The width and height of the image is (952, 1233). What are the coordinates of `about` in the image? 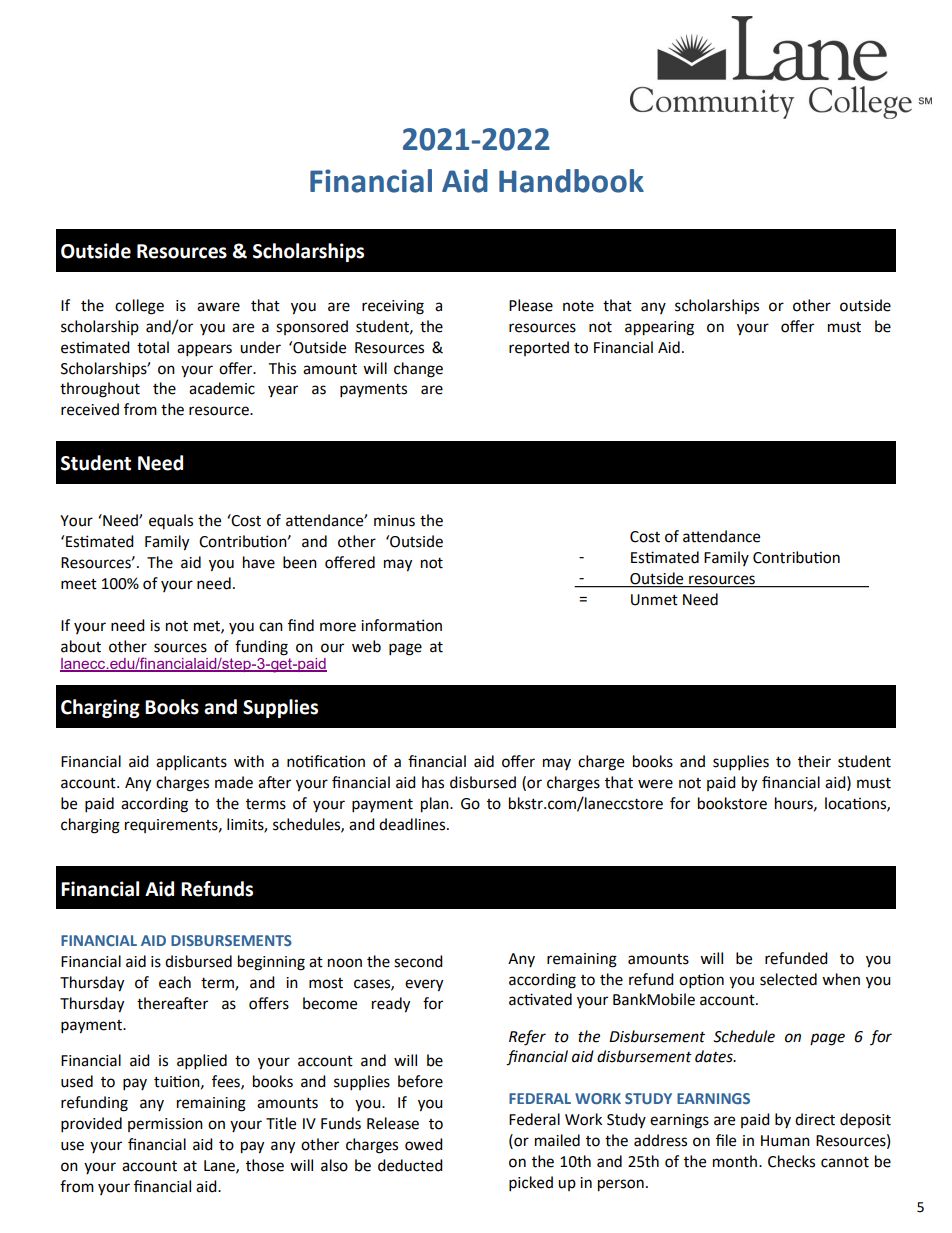 It's located at (81, 646).
